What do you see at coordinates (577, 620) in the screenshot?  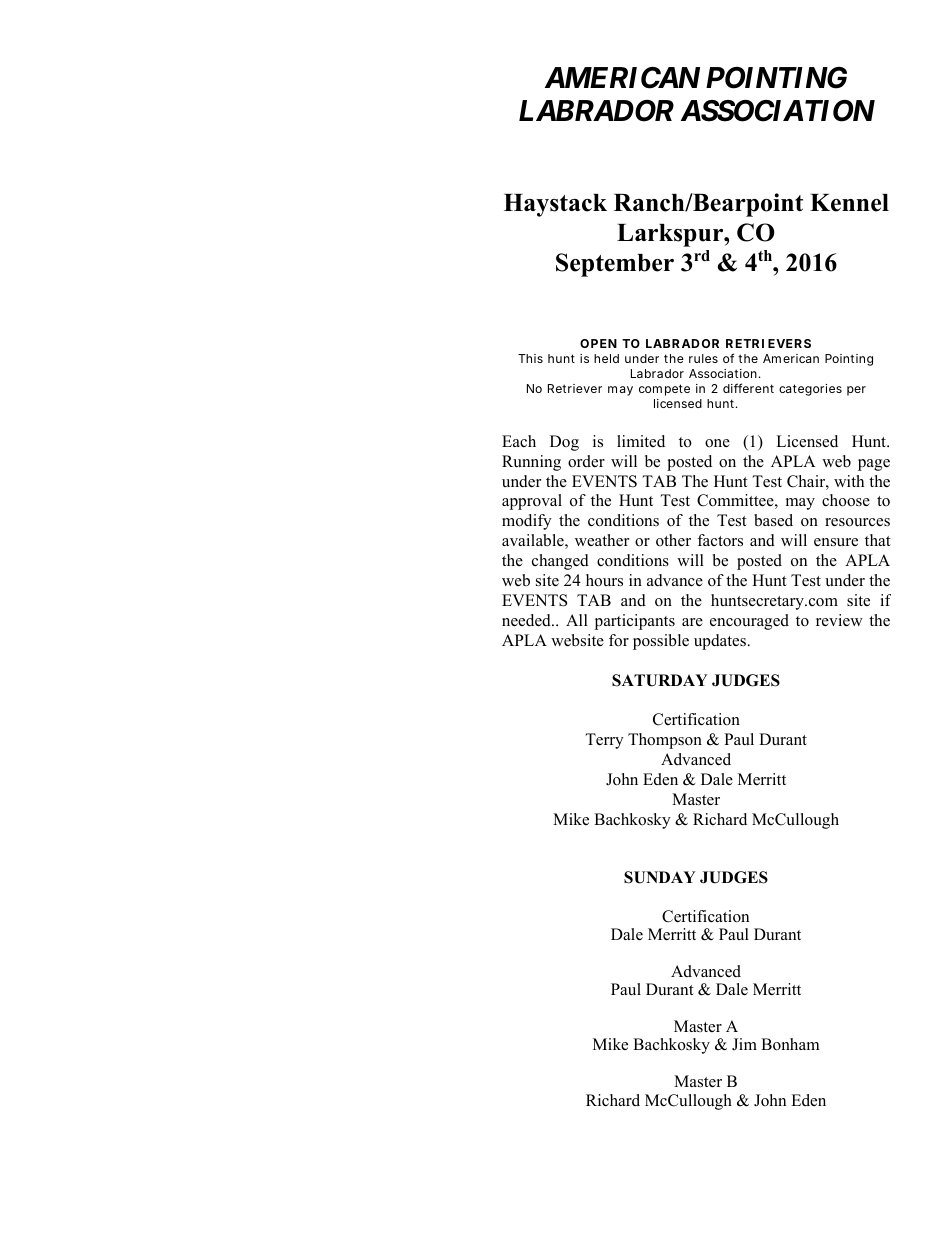 I see `All` at bounding box center [577, 620].
